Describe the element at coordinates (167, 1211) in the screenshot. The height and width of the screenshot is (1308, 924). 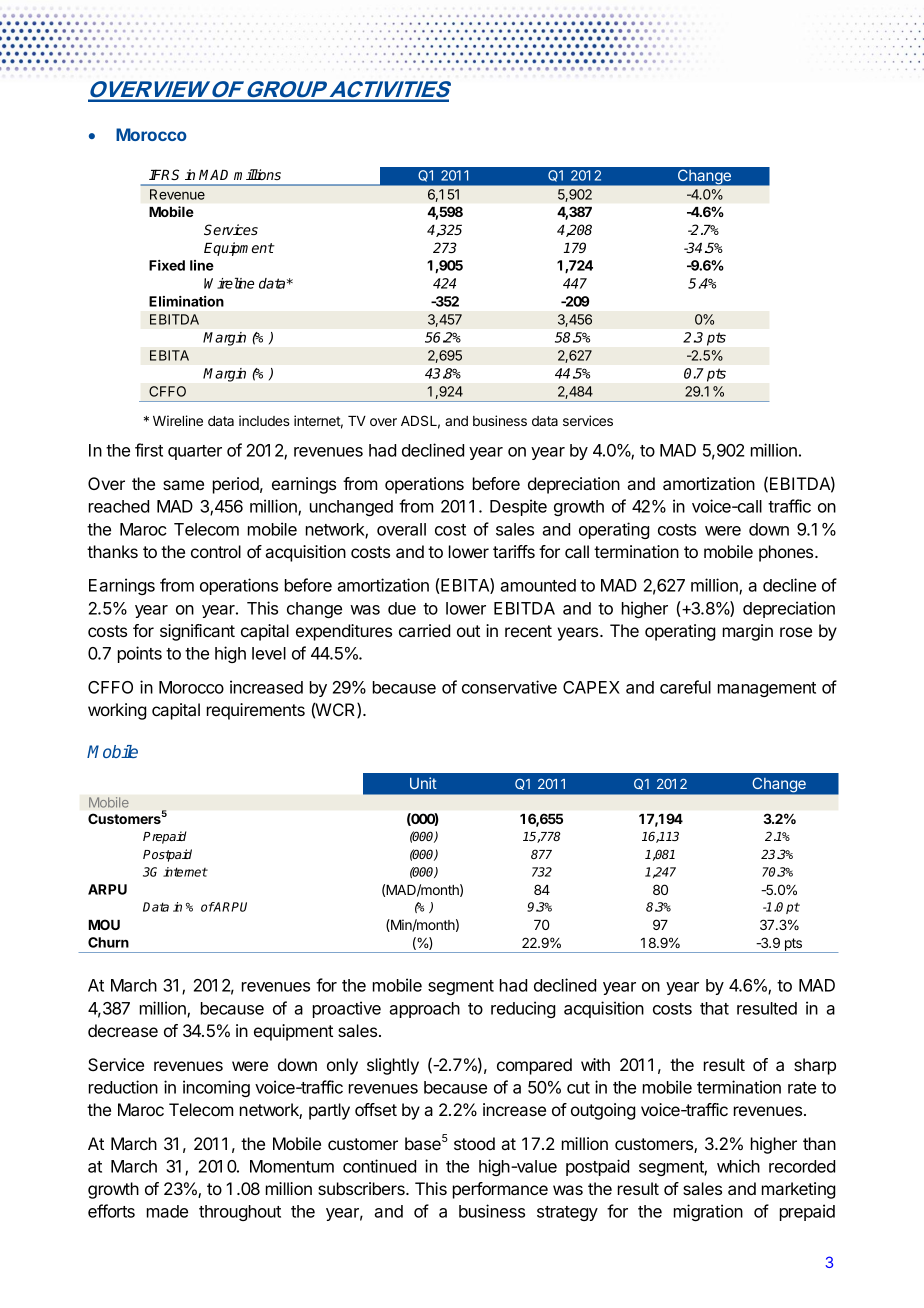
I see `made` at that location.
